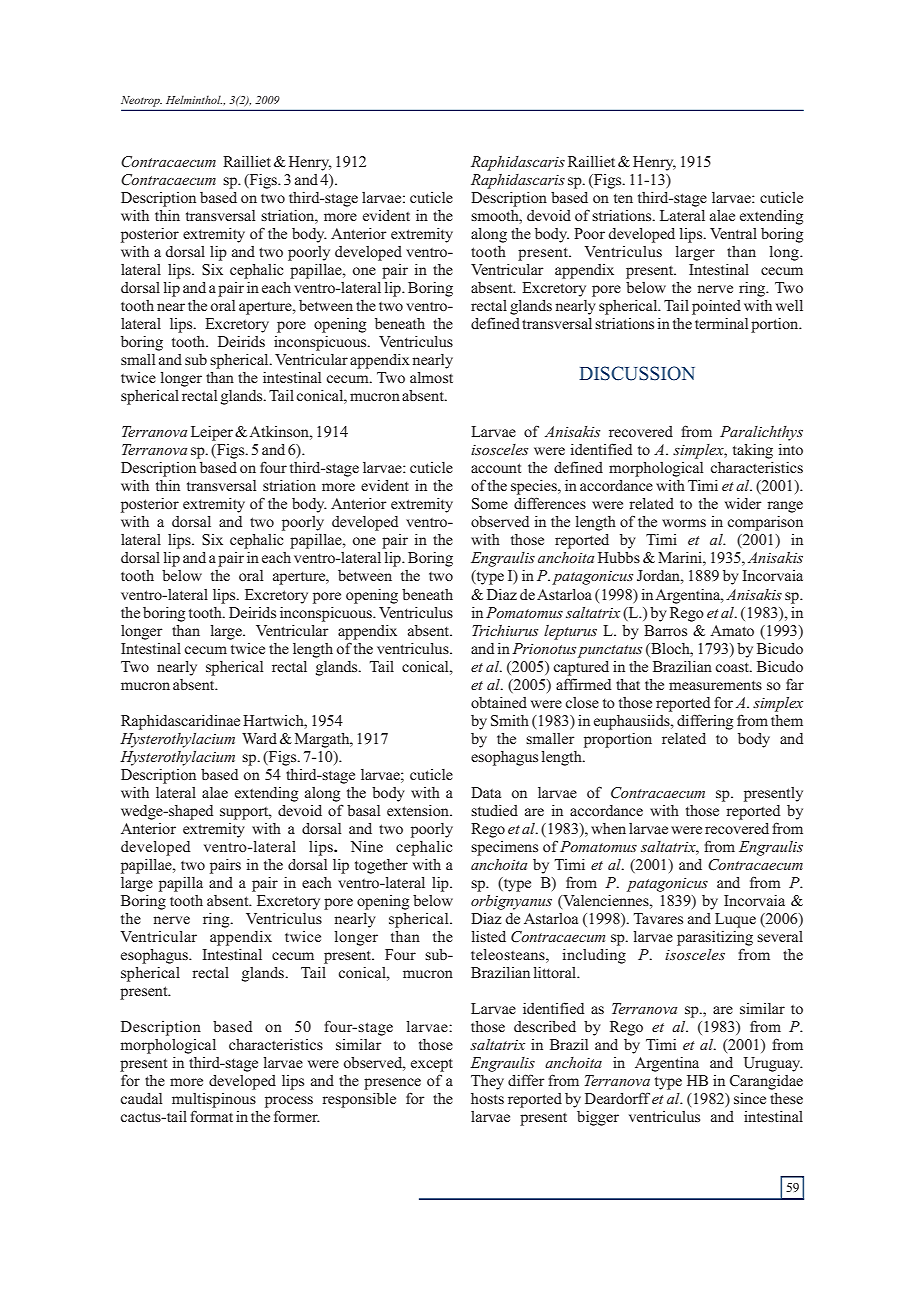 This screenshot has height=1296, width=924. Describe the element at coordinates (715, 685) in the screenshot. I see `measurements` at that location.
